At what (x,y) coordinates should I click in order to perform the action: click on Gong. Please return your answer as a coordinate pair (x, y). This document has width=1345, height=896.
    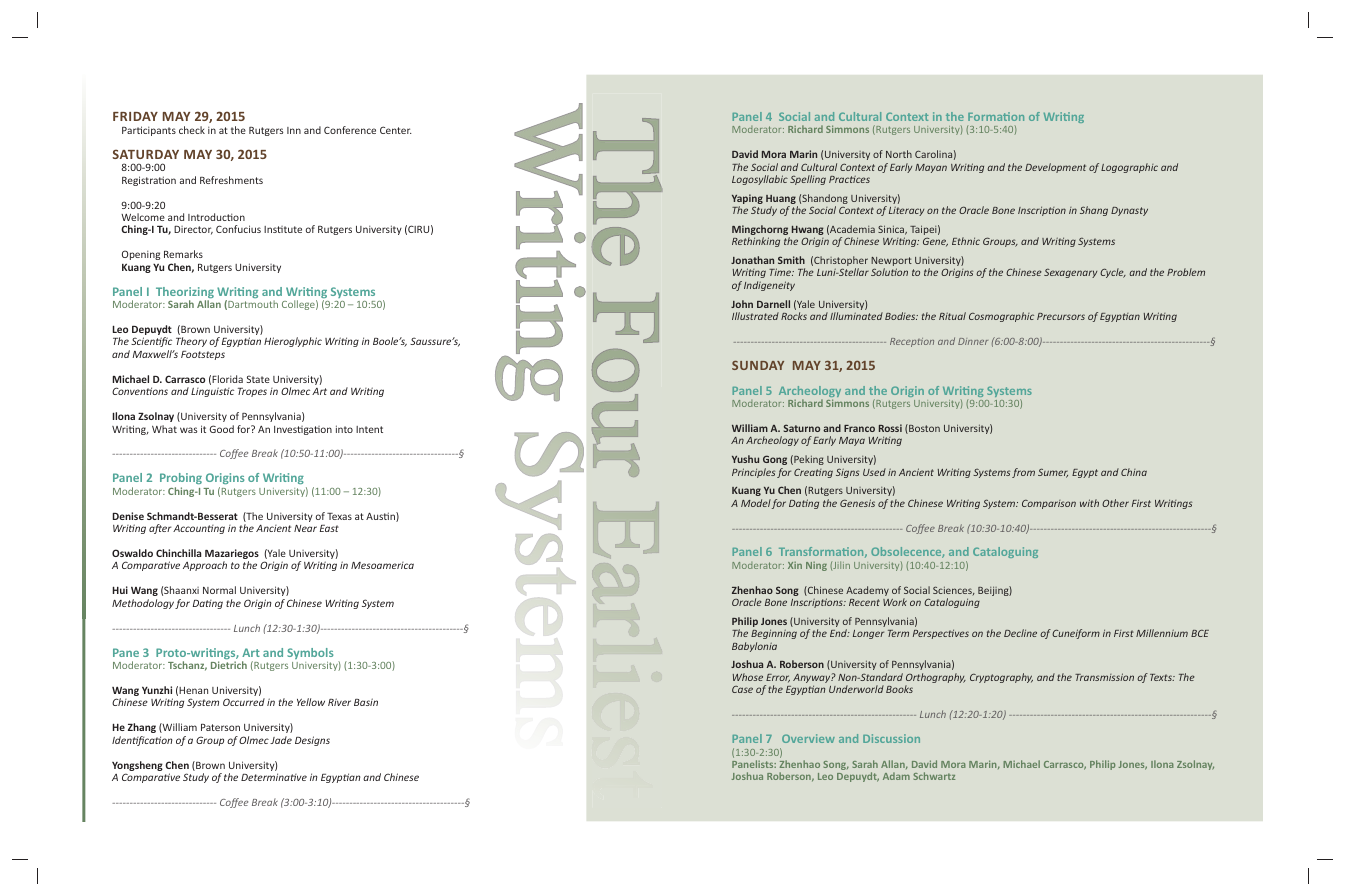
    Looking at the image, I should click on (775, 460).
